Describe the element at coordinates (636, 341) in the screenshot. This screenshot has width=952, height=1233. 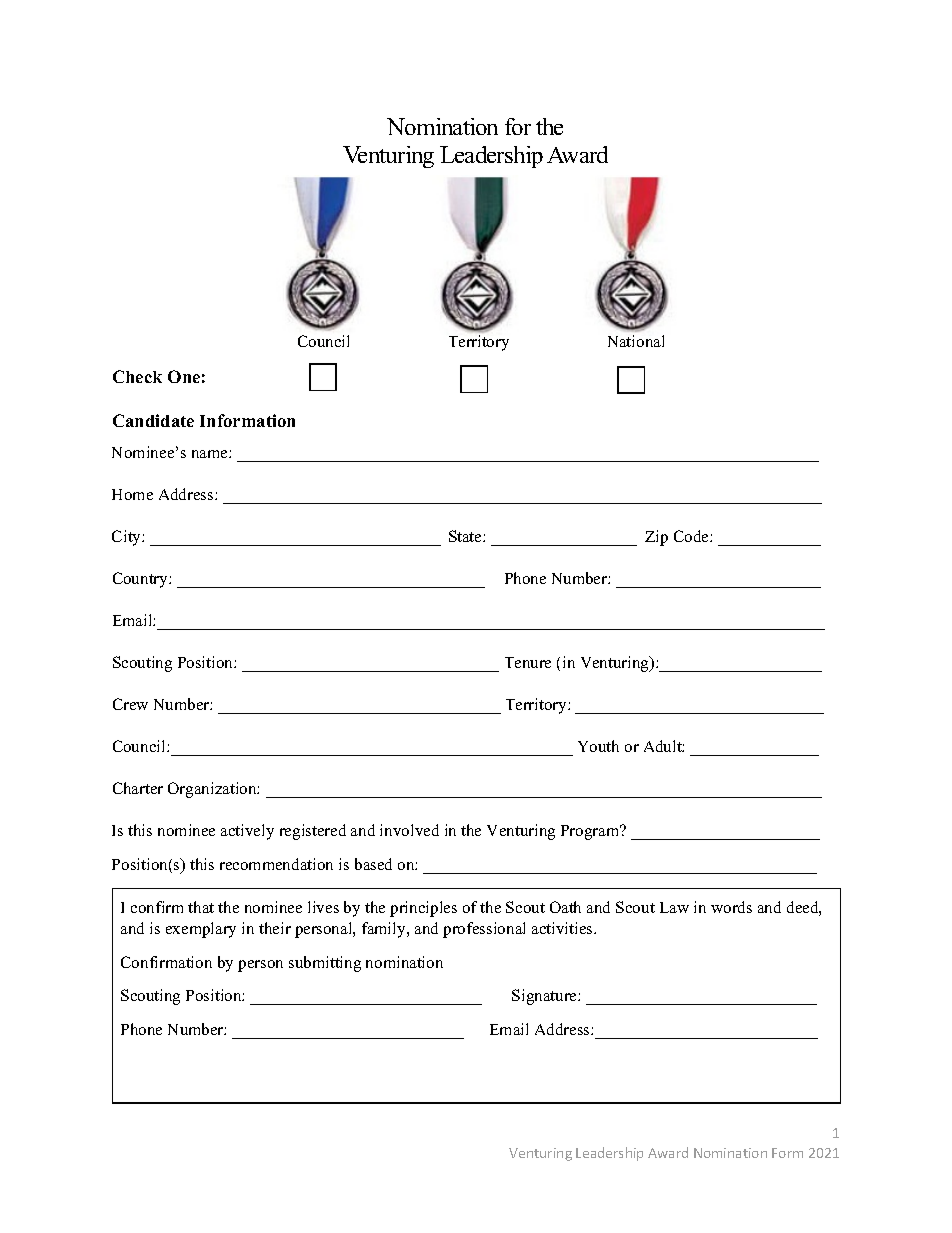
I see `National` at that location.
